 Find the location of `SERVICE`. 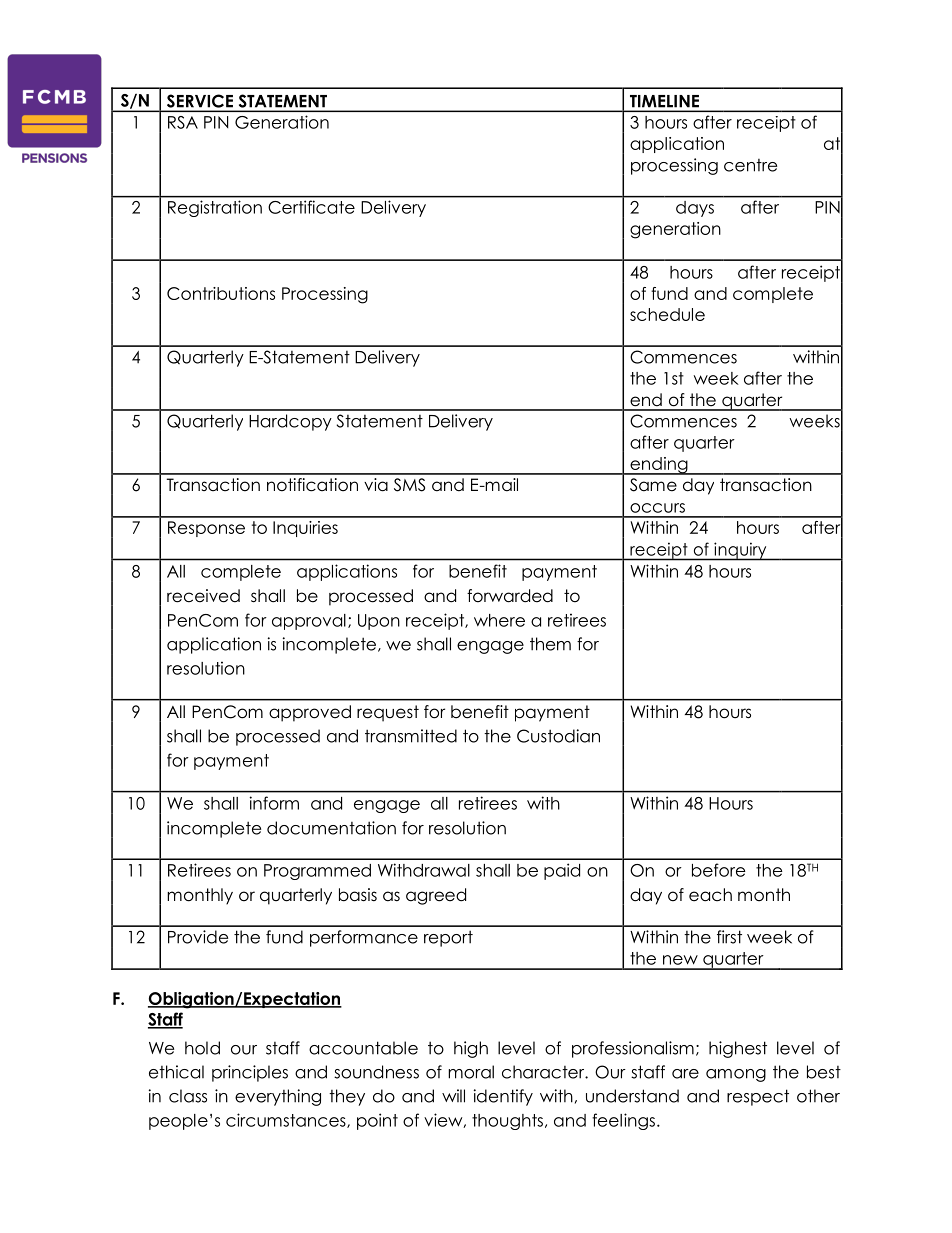

SERVICE is located at coordinates (200, 101).
